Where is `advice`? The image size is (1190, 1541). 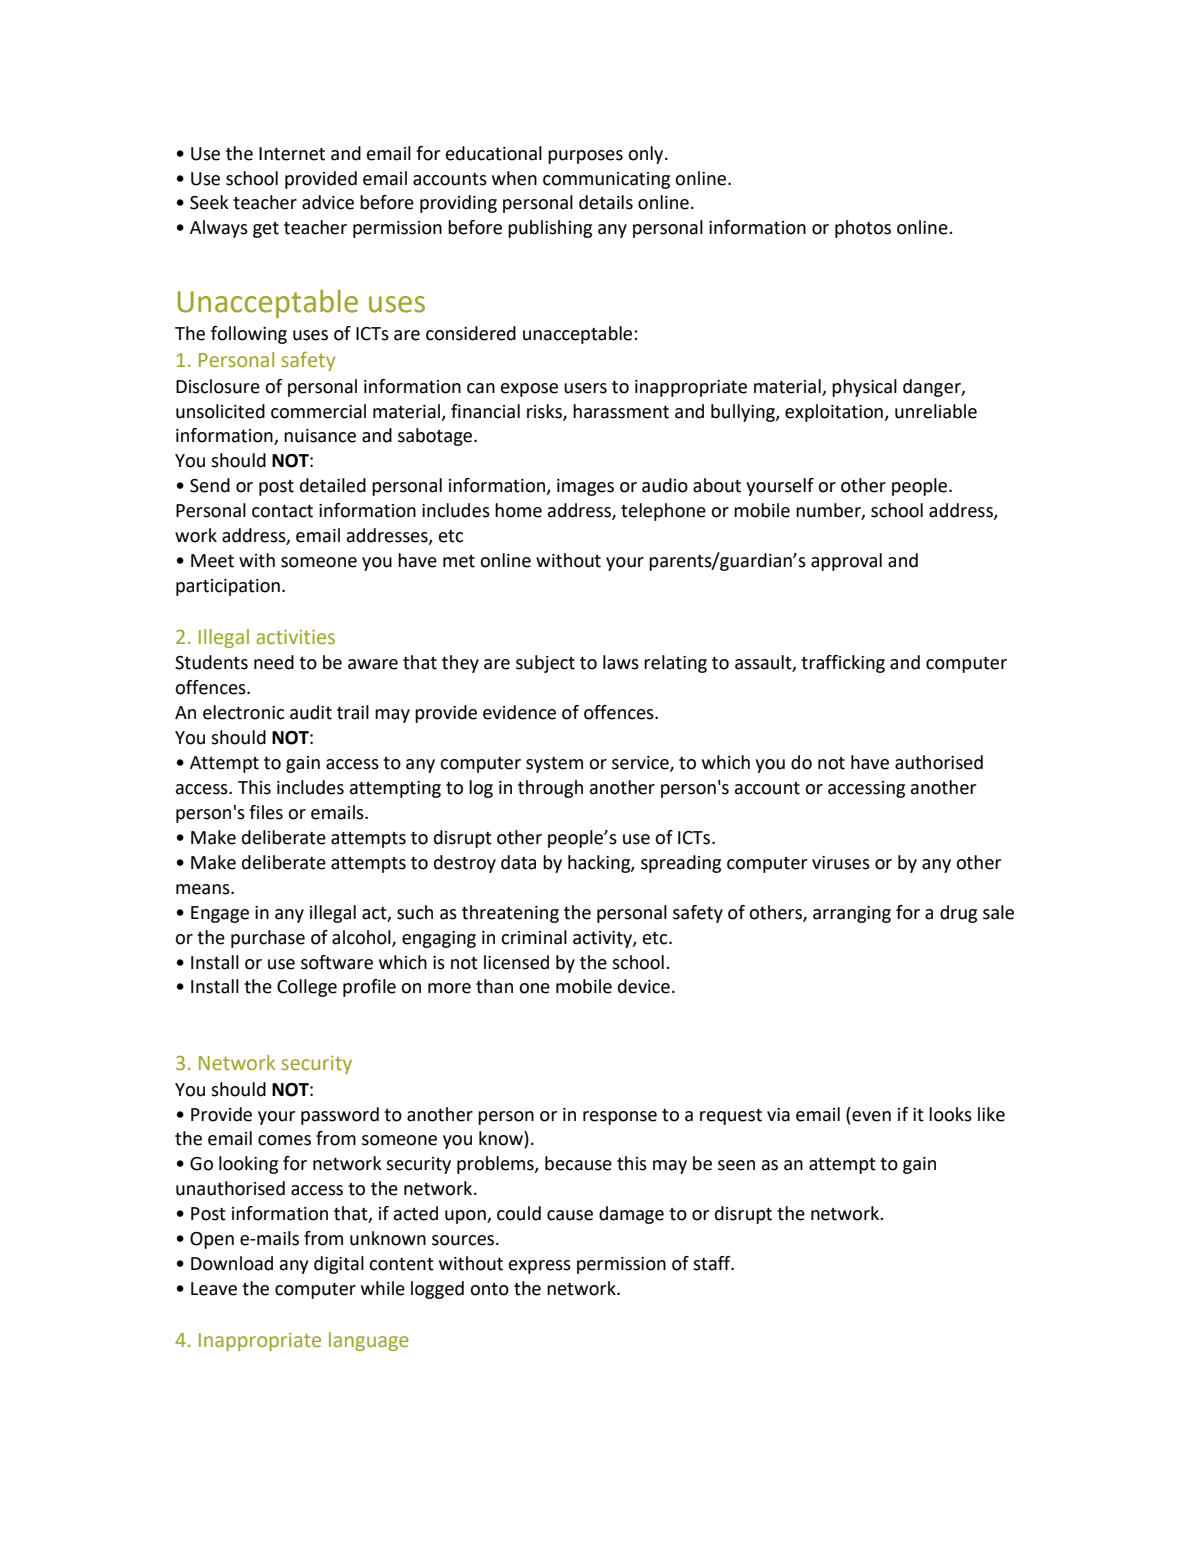 advice is located at coordinates (328, 202).
